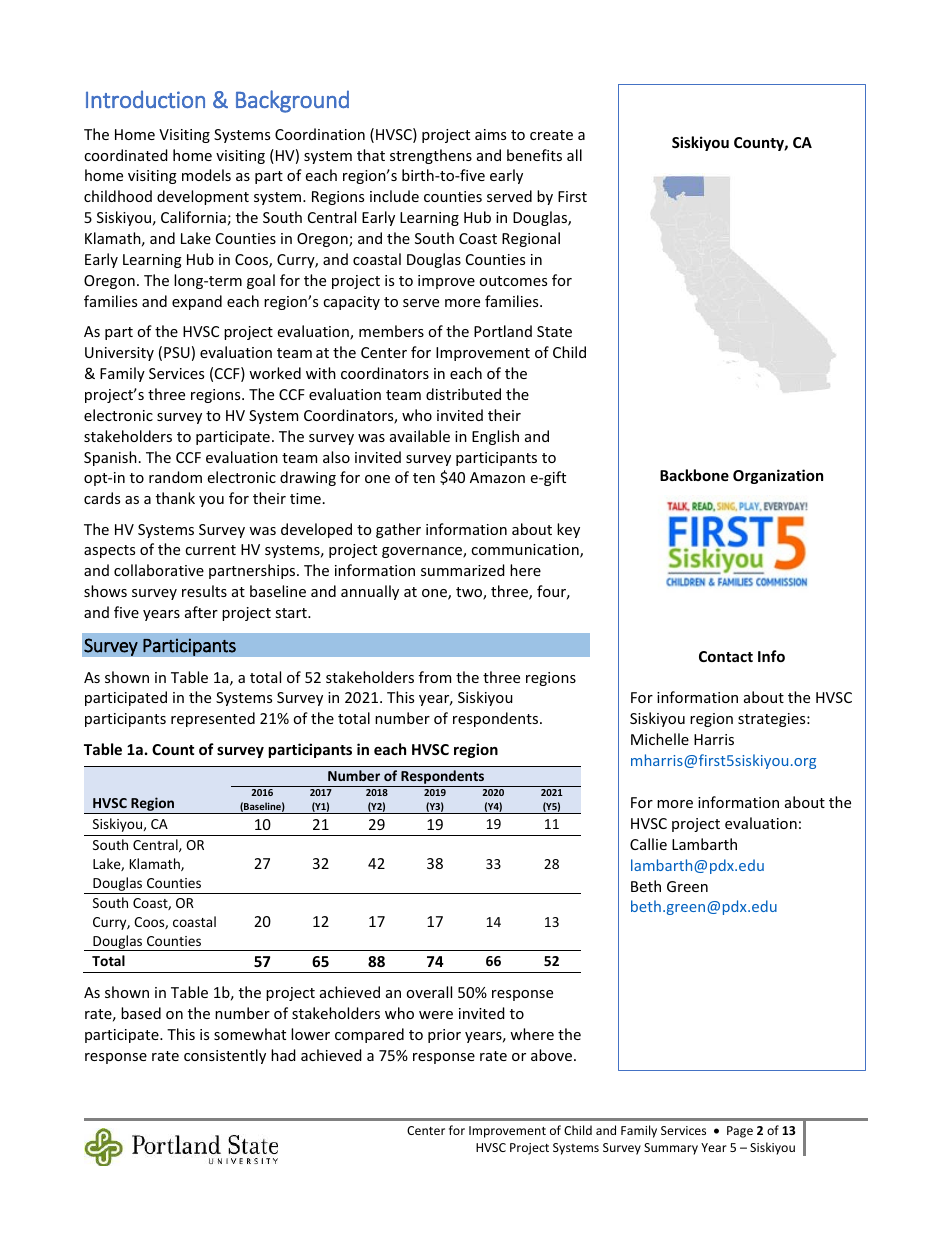  What do you see at coordinates (551, 135) in the page?
I see `create` at bounding box center [551, 135].
